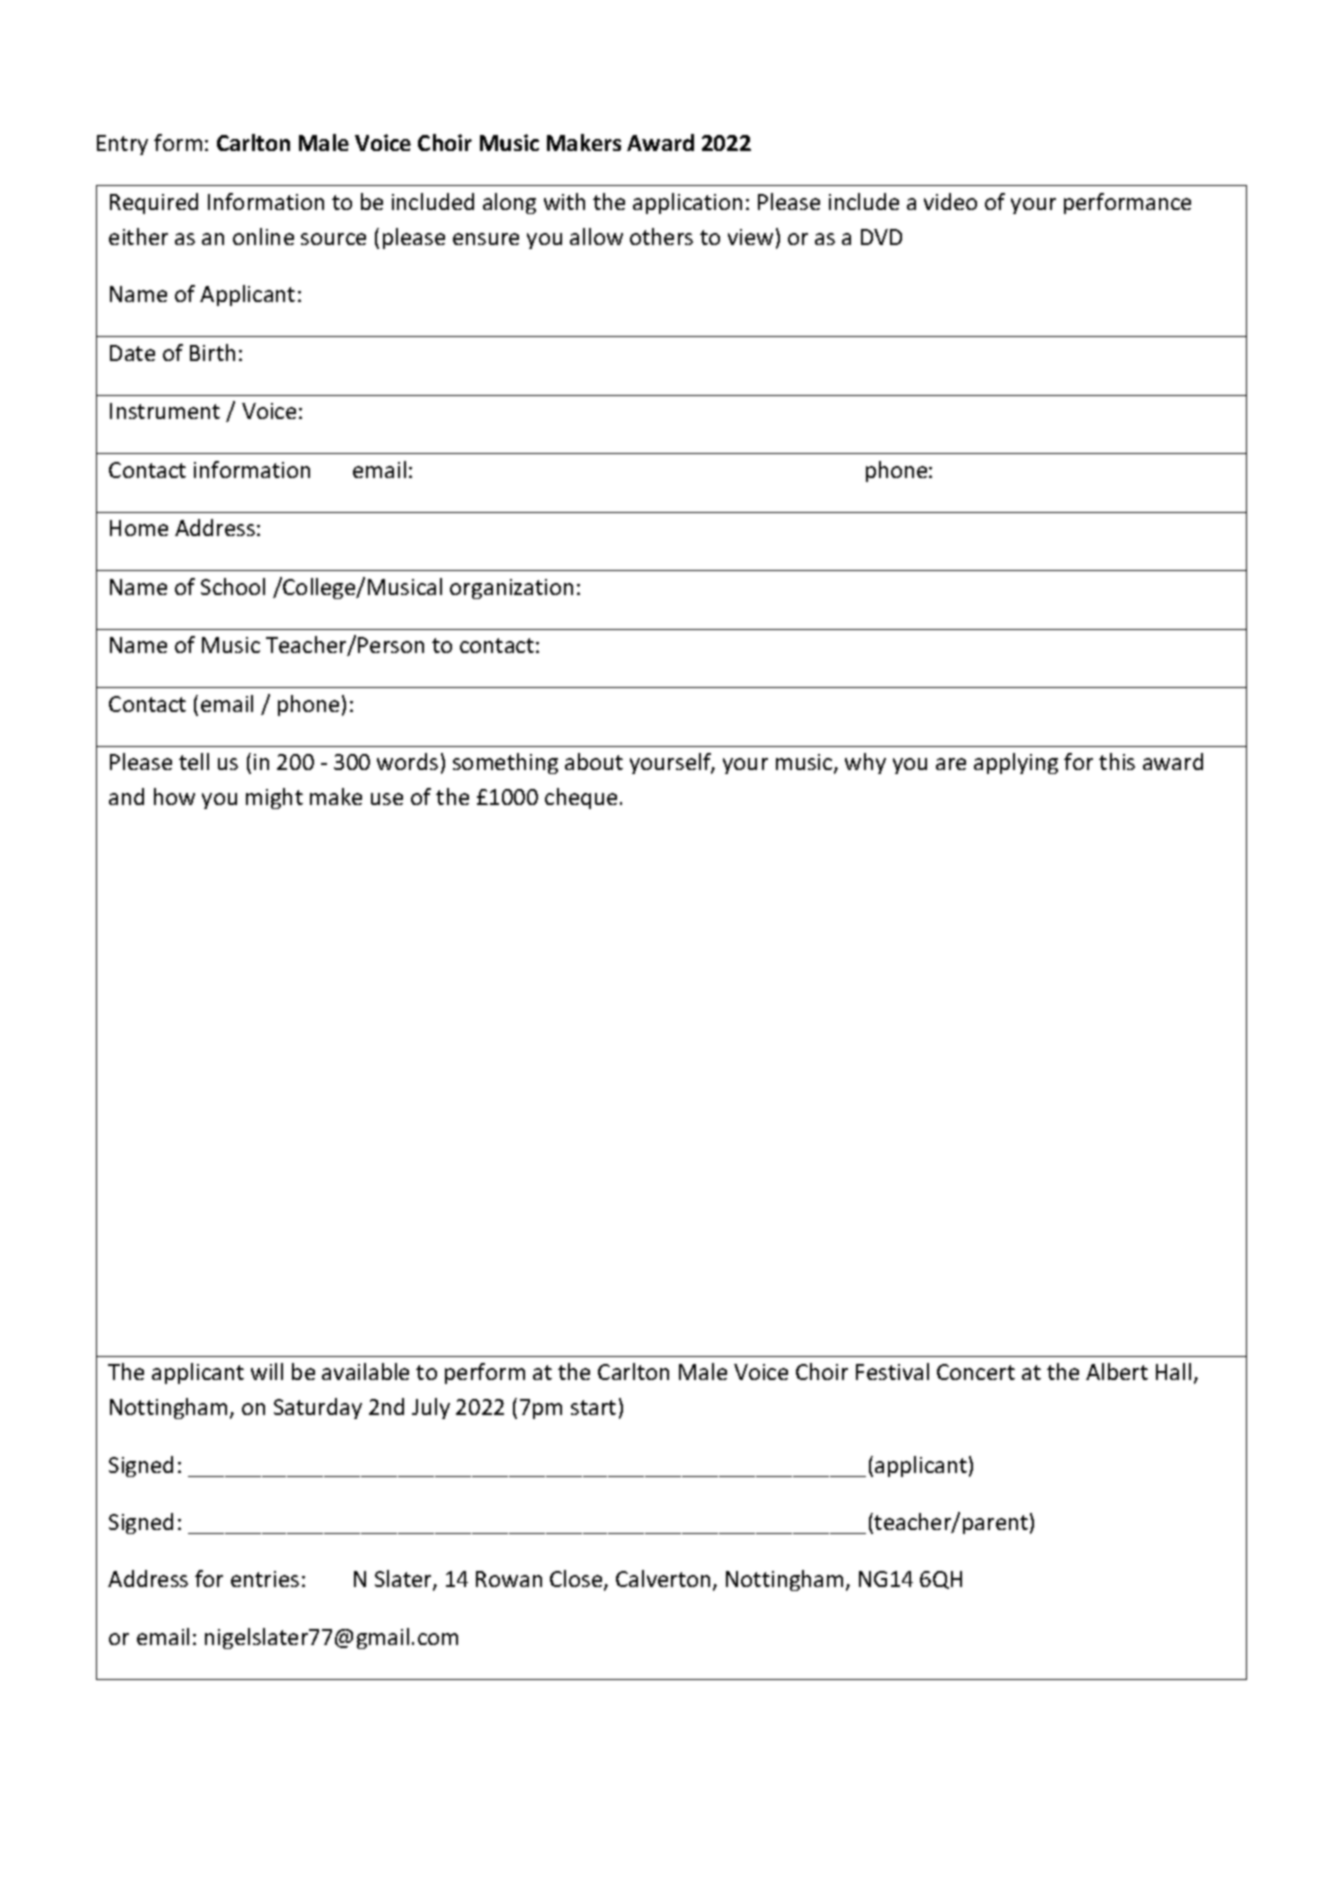 The image size is (1342, 1900). I want to click on online, so click(263, 236).
